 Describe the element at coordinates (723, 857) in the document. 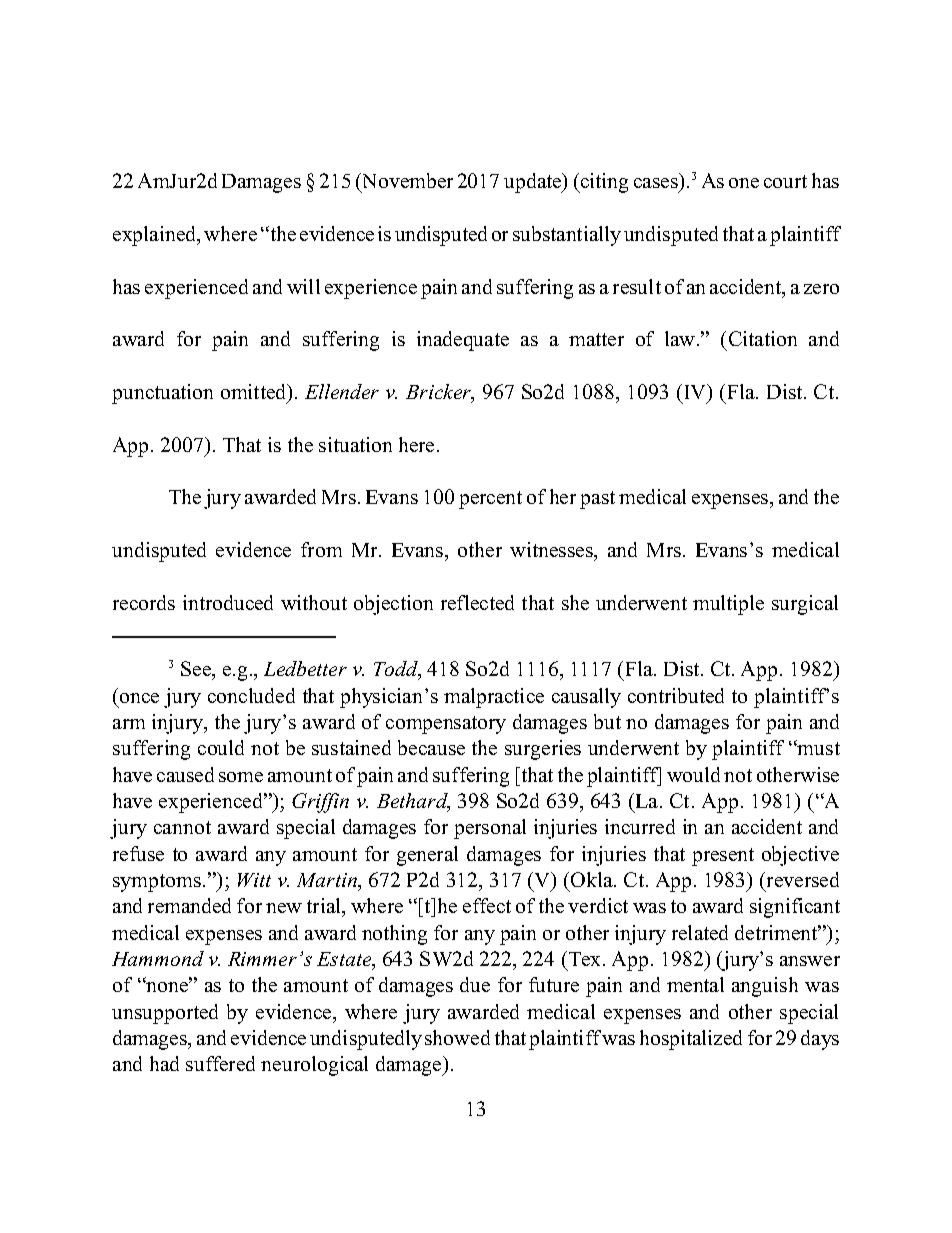

I see `present` at that location.
